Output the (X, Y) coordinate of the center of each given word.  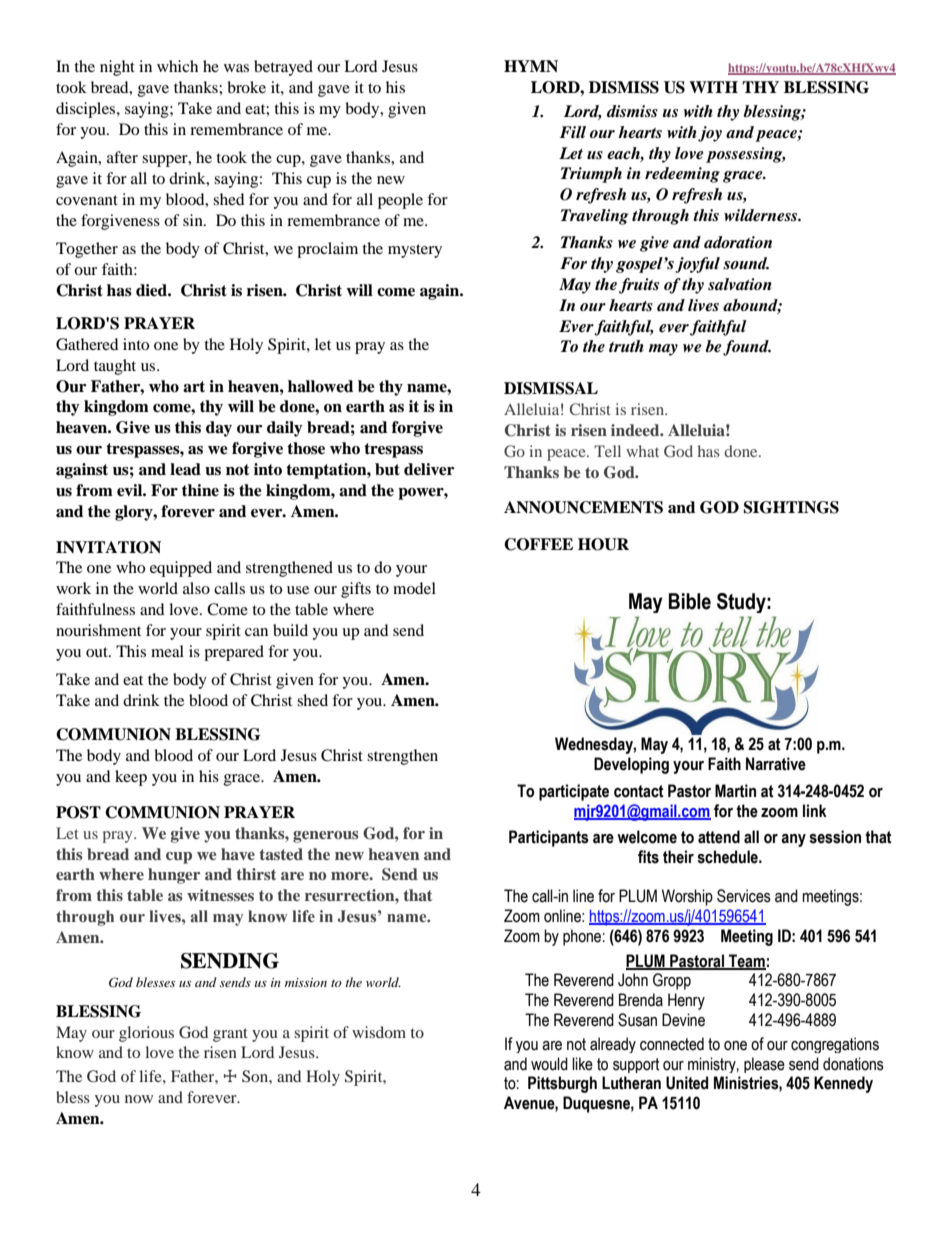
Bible (690, 601)
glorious (146, 1034)
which (177, 66)
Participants (549, 838)
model (414, 588)
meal (167, 651)
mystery (415, 251)
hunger (174, 876)
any (793, 840)
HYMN (531, 66)
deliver (429, 469)
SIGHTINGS (791, 507)
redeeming (682, 175)
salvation (740, 284)
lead (185, 469)
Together (87, 250)
